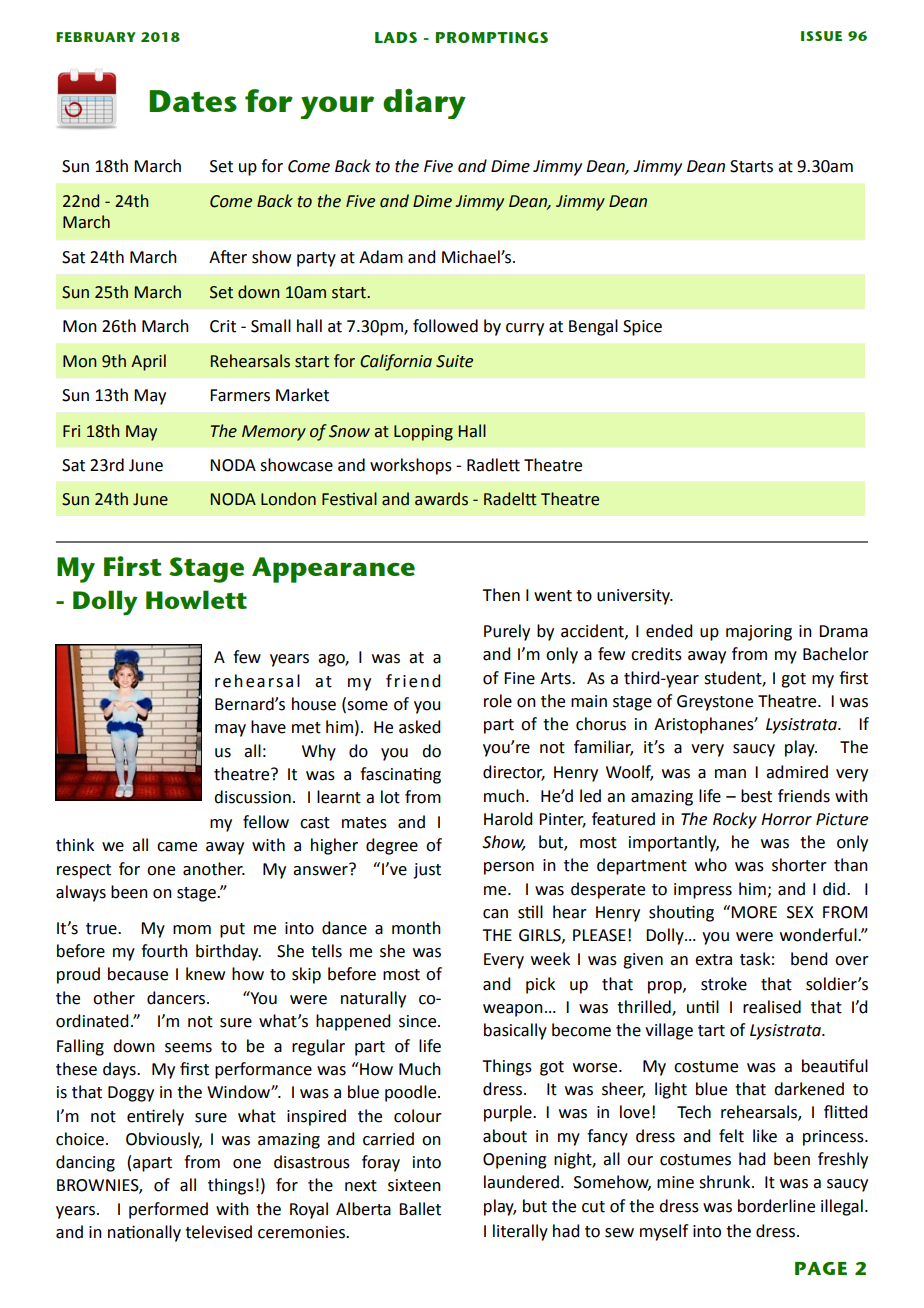 The image size is (924, 1308). Describe the element at coordinates (420, 1209) in the screenshot. I see `Ballet` at that location.
